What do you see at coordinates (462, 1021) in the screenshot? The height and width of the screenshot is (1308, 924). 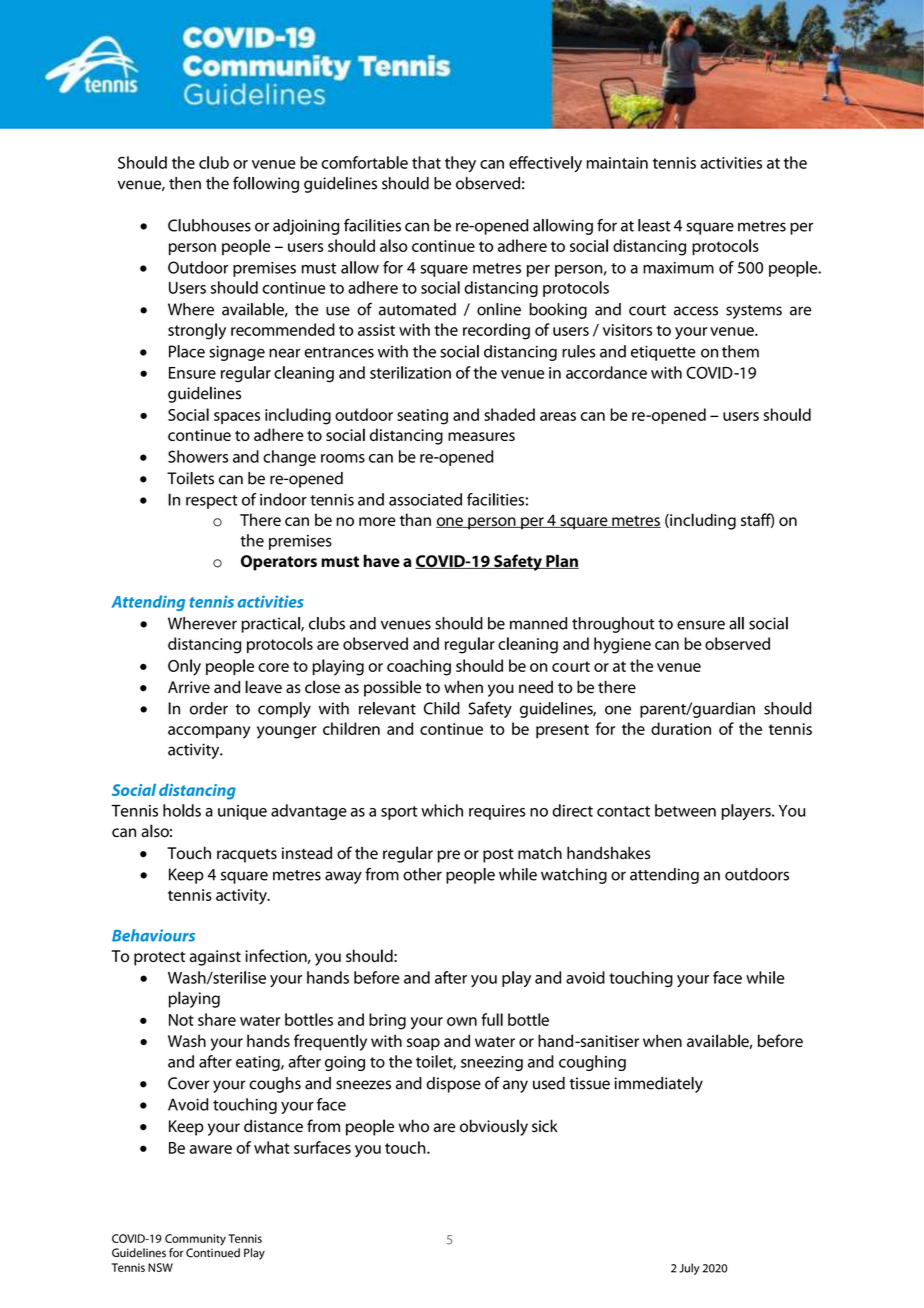 I see `own` at bounding box center [462, 1021].
